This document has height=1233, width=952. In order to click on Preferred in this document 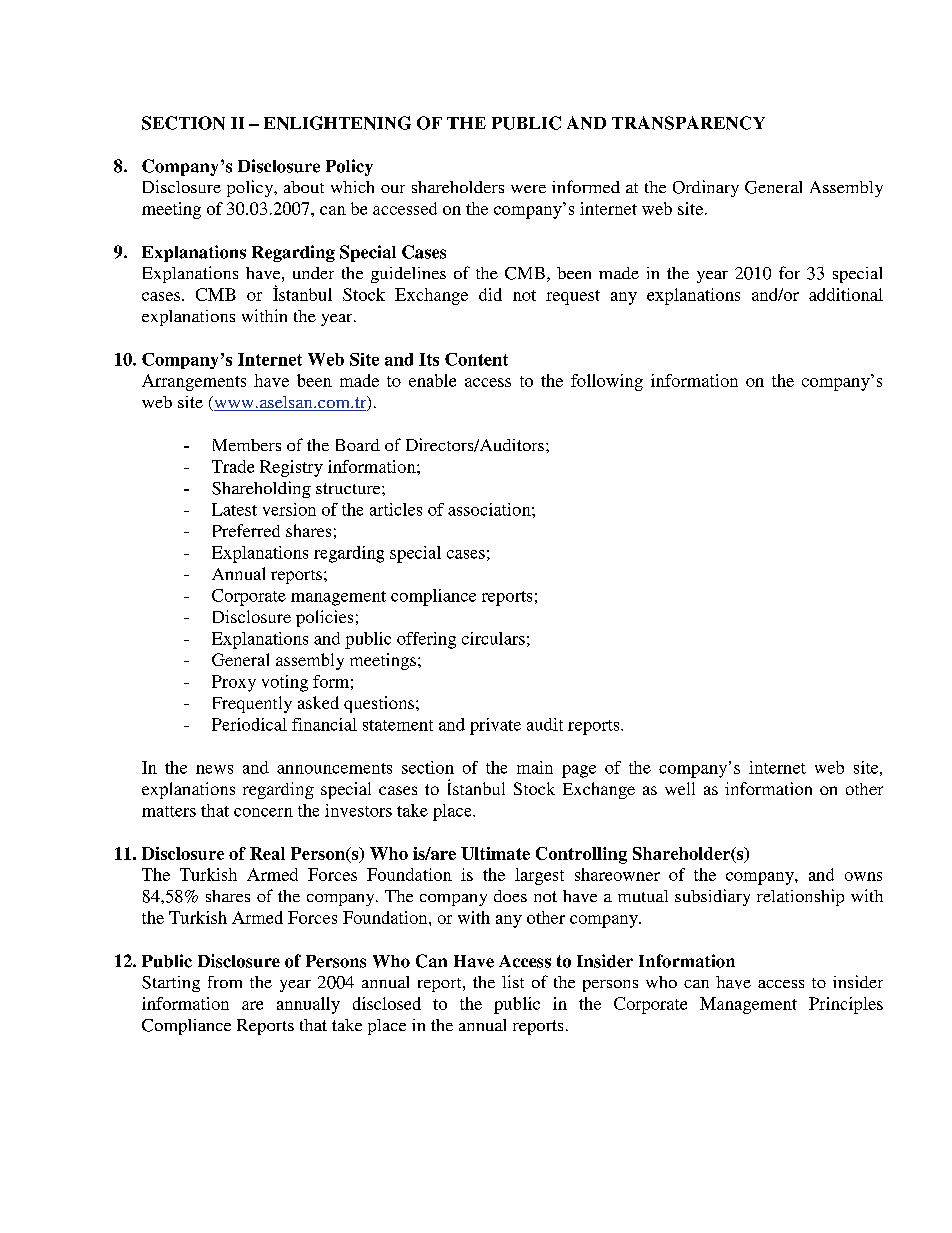, I will do `click(246, 530)`.
